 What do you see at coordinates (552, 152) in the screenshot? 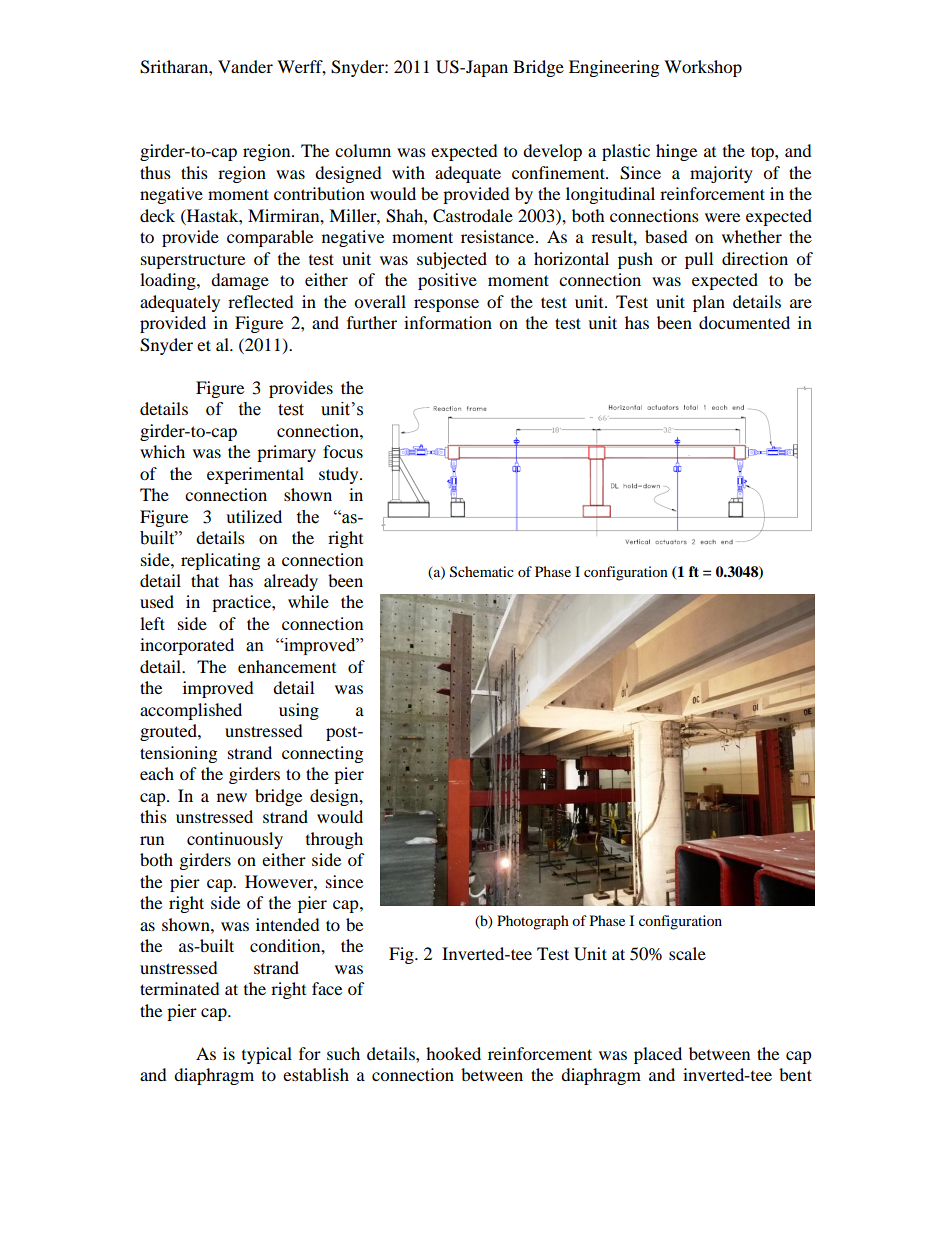
I see `develop` at bounding box center [552, 152].
